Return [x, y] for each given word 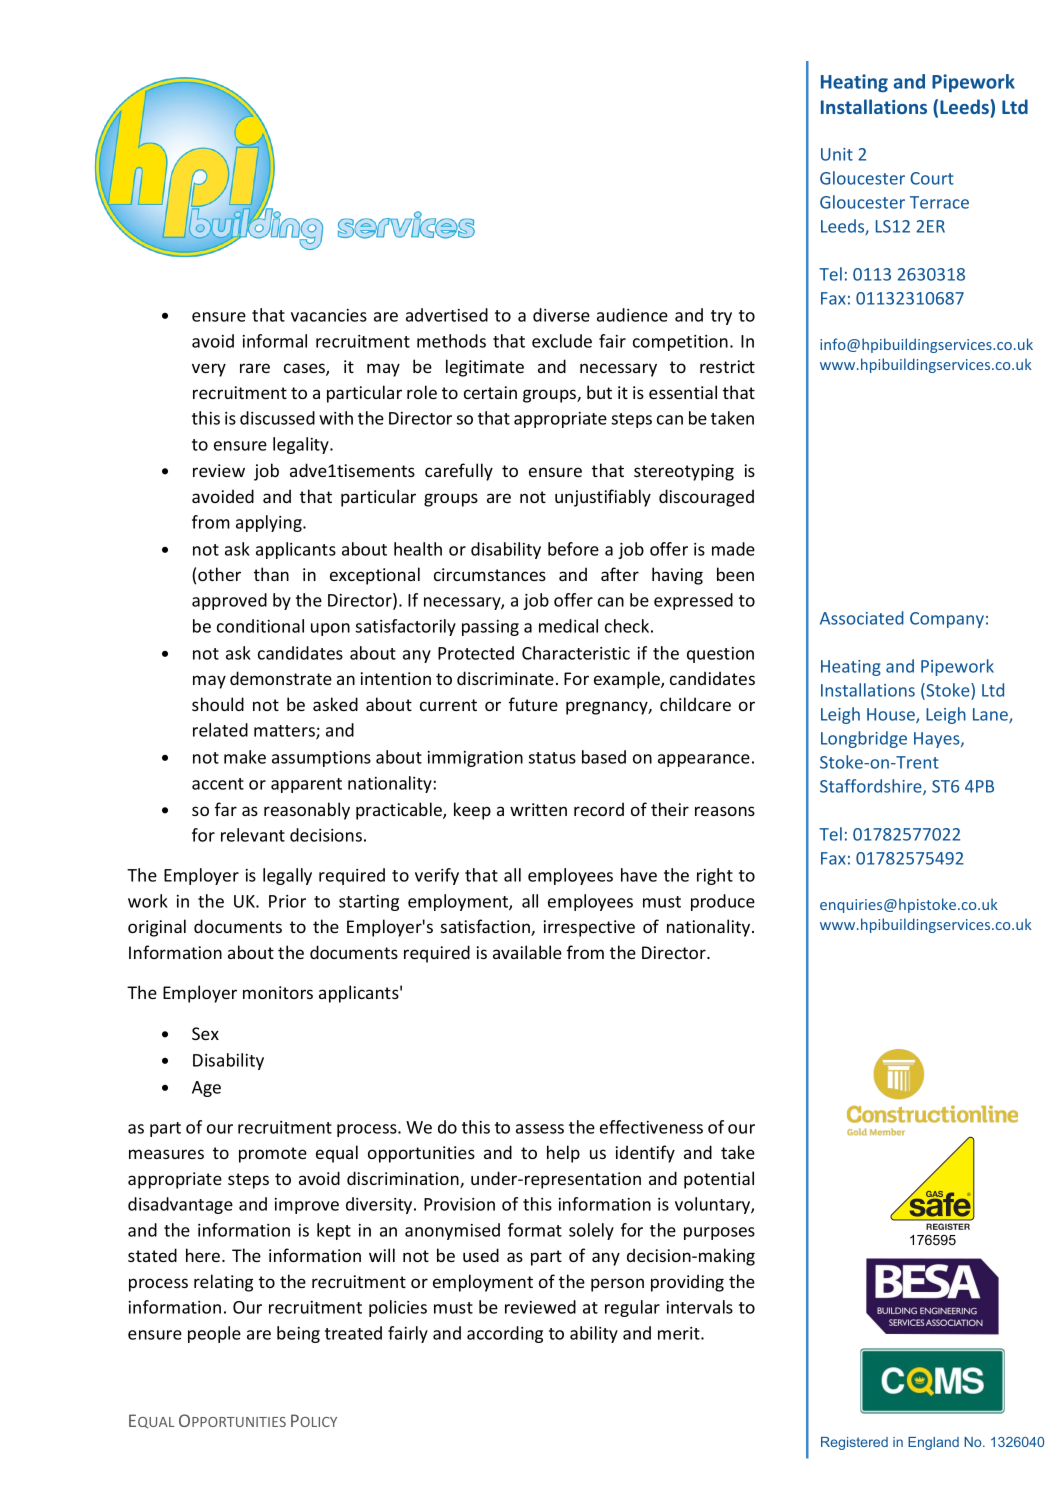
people [214, 1334]
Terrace [939, 202]
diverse [561, 315]
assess [540, 1129]
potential [719, 1180]
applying [270, 523]
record [599, 809]
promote [273, 1155]
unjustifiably [603, 498]
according [505, 1334]
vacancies [329, 315]
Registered [854, 1443]
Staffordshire [872, 787]
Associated [862, 618]
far [226, 809]
